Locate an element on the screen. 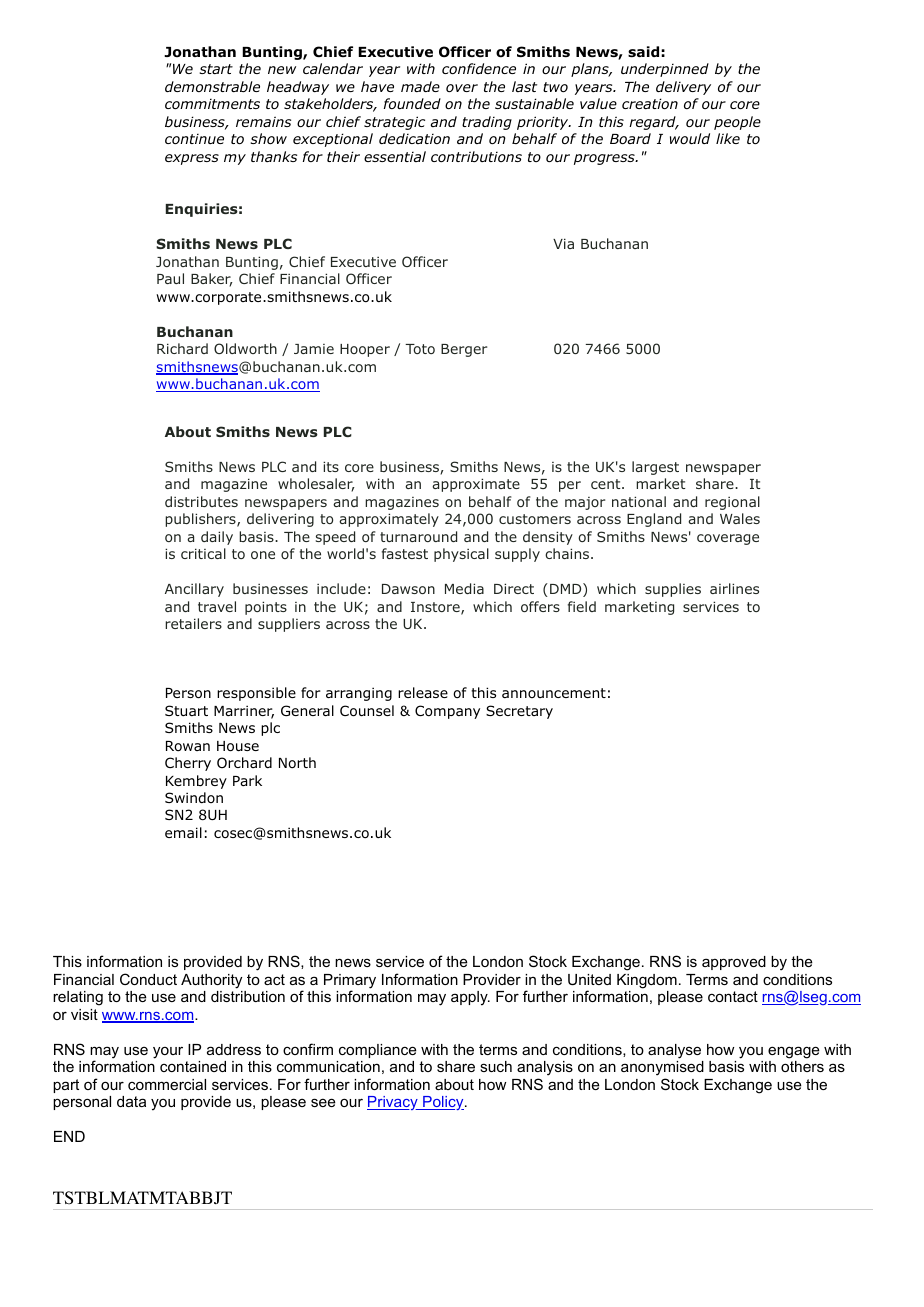 Image resolution: width=924 pixels, height=1307 pixels. turnaround is located at coordinates (418, 536).
